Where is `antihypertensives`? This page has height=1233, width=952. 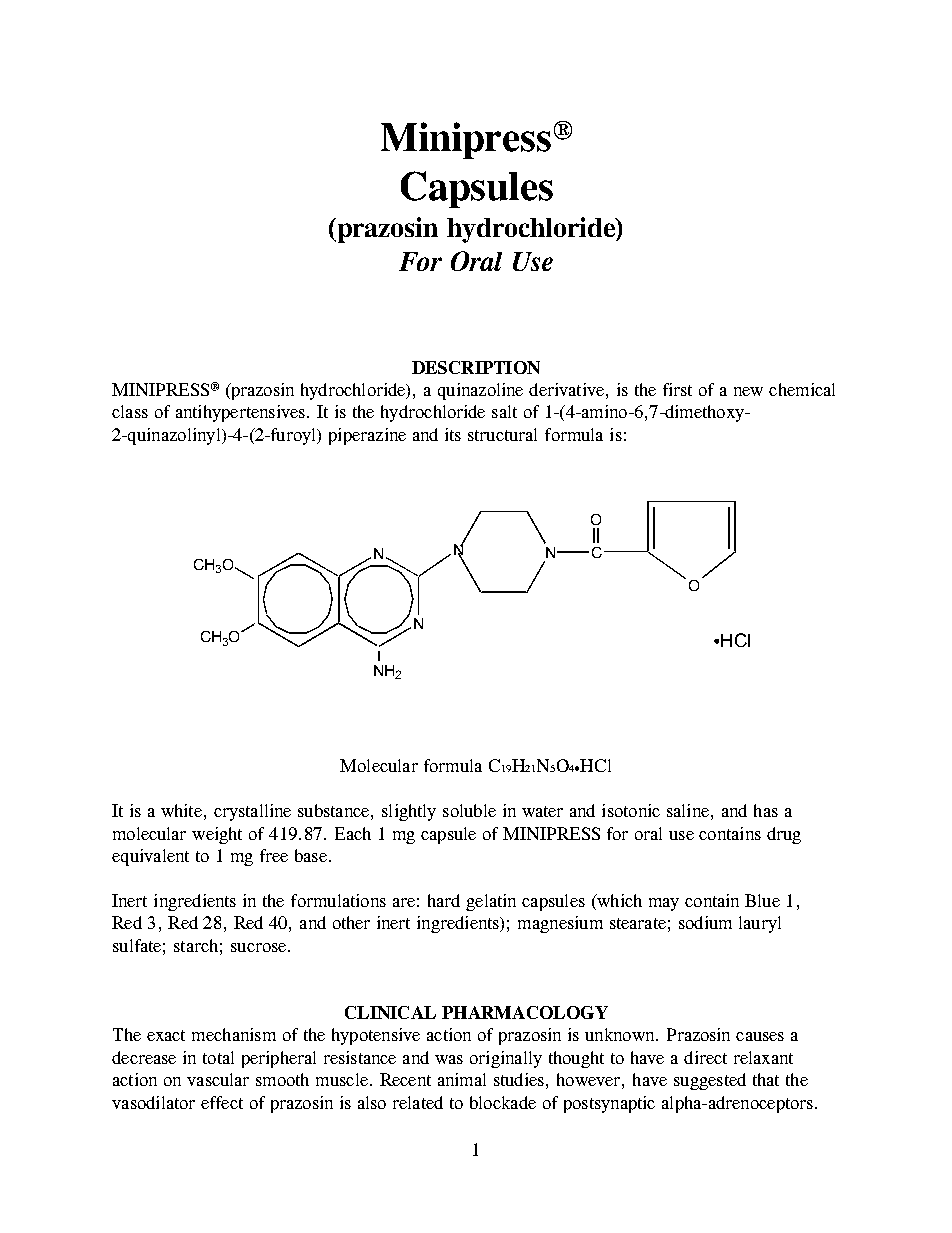 antihypertensives is located at coordinates (240, 413).
